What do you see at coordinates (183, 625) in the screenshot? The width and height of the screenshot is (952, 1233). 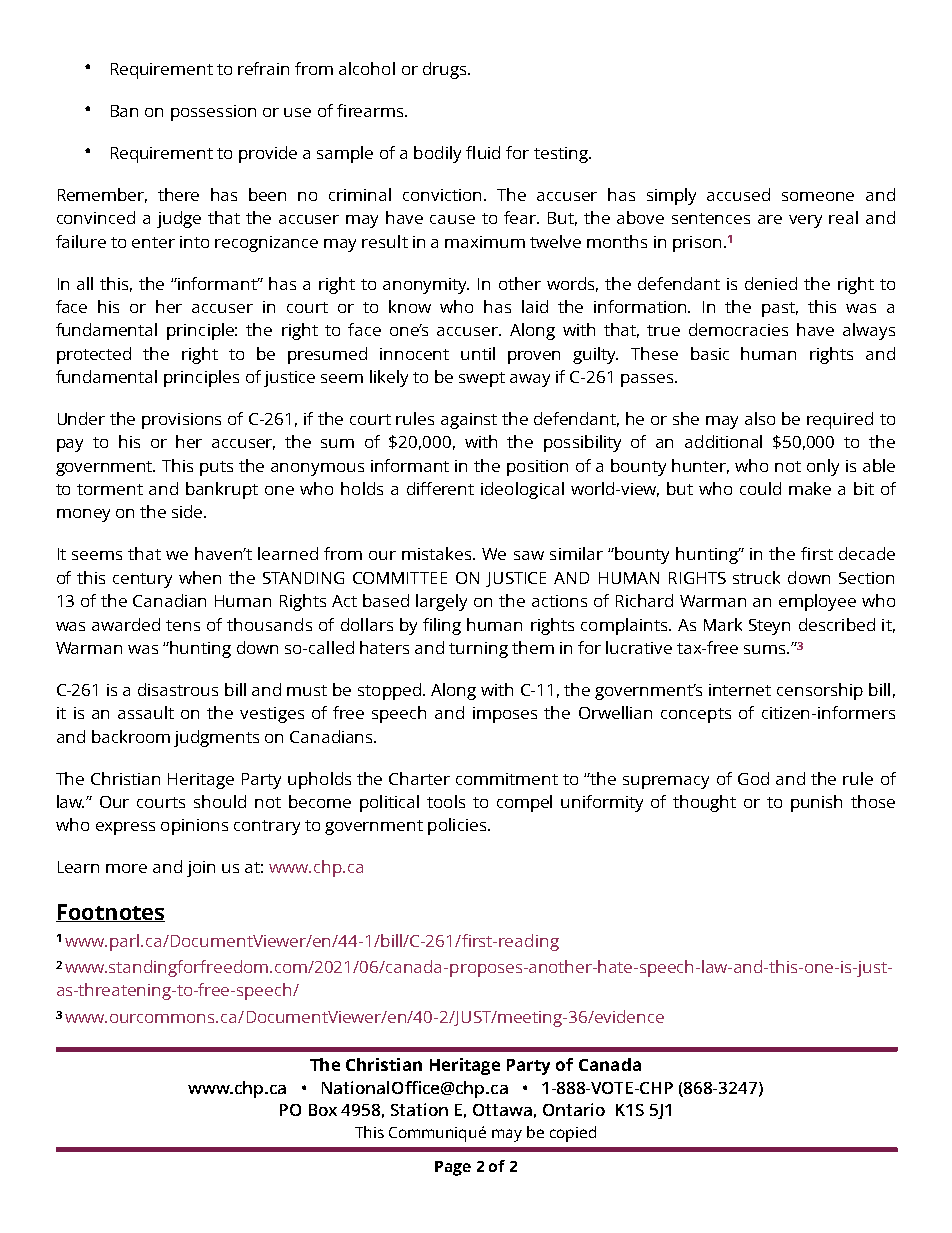 I see `tens` at bounding box center [183, 625].
